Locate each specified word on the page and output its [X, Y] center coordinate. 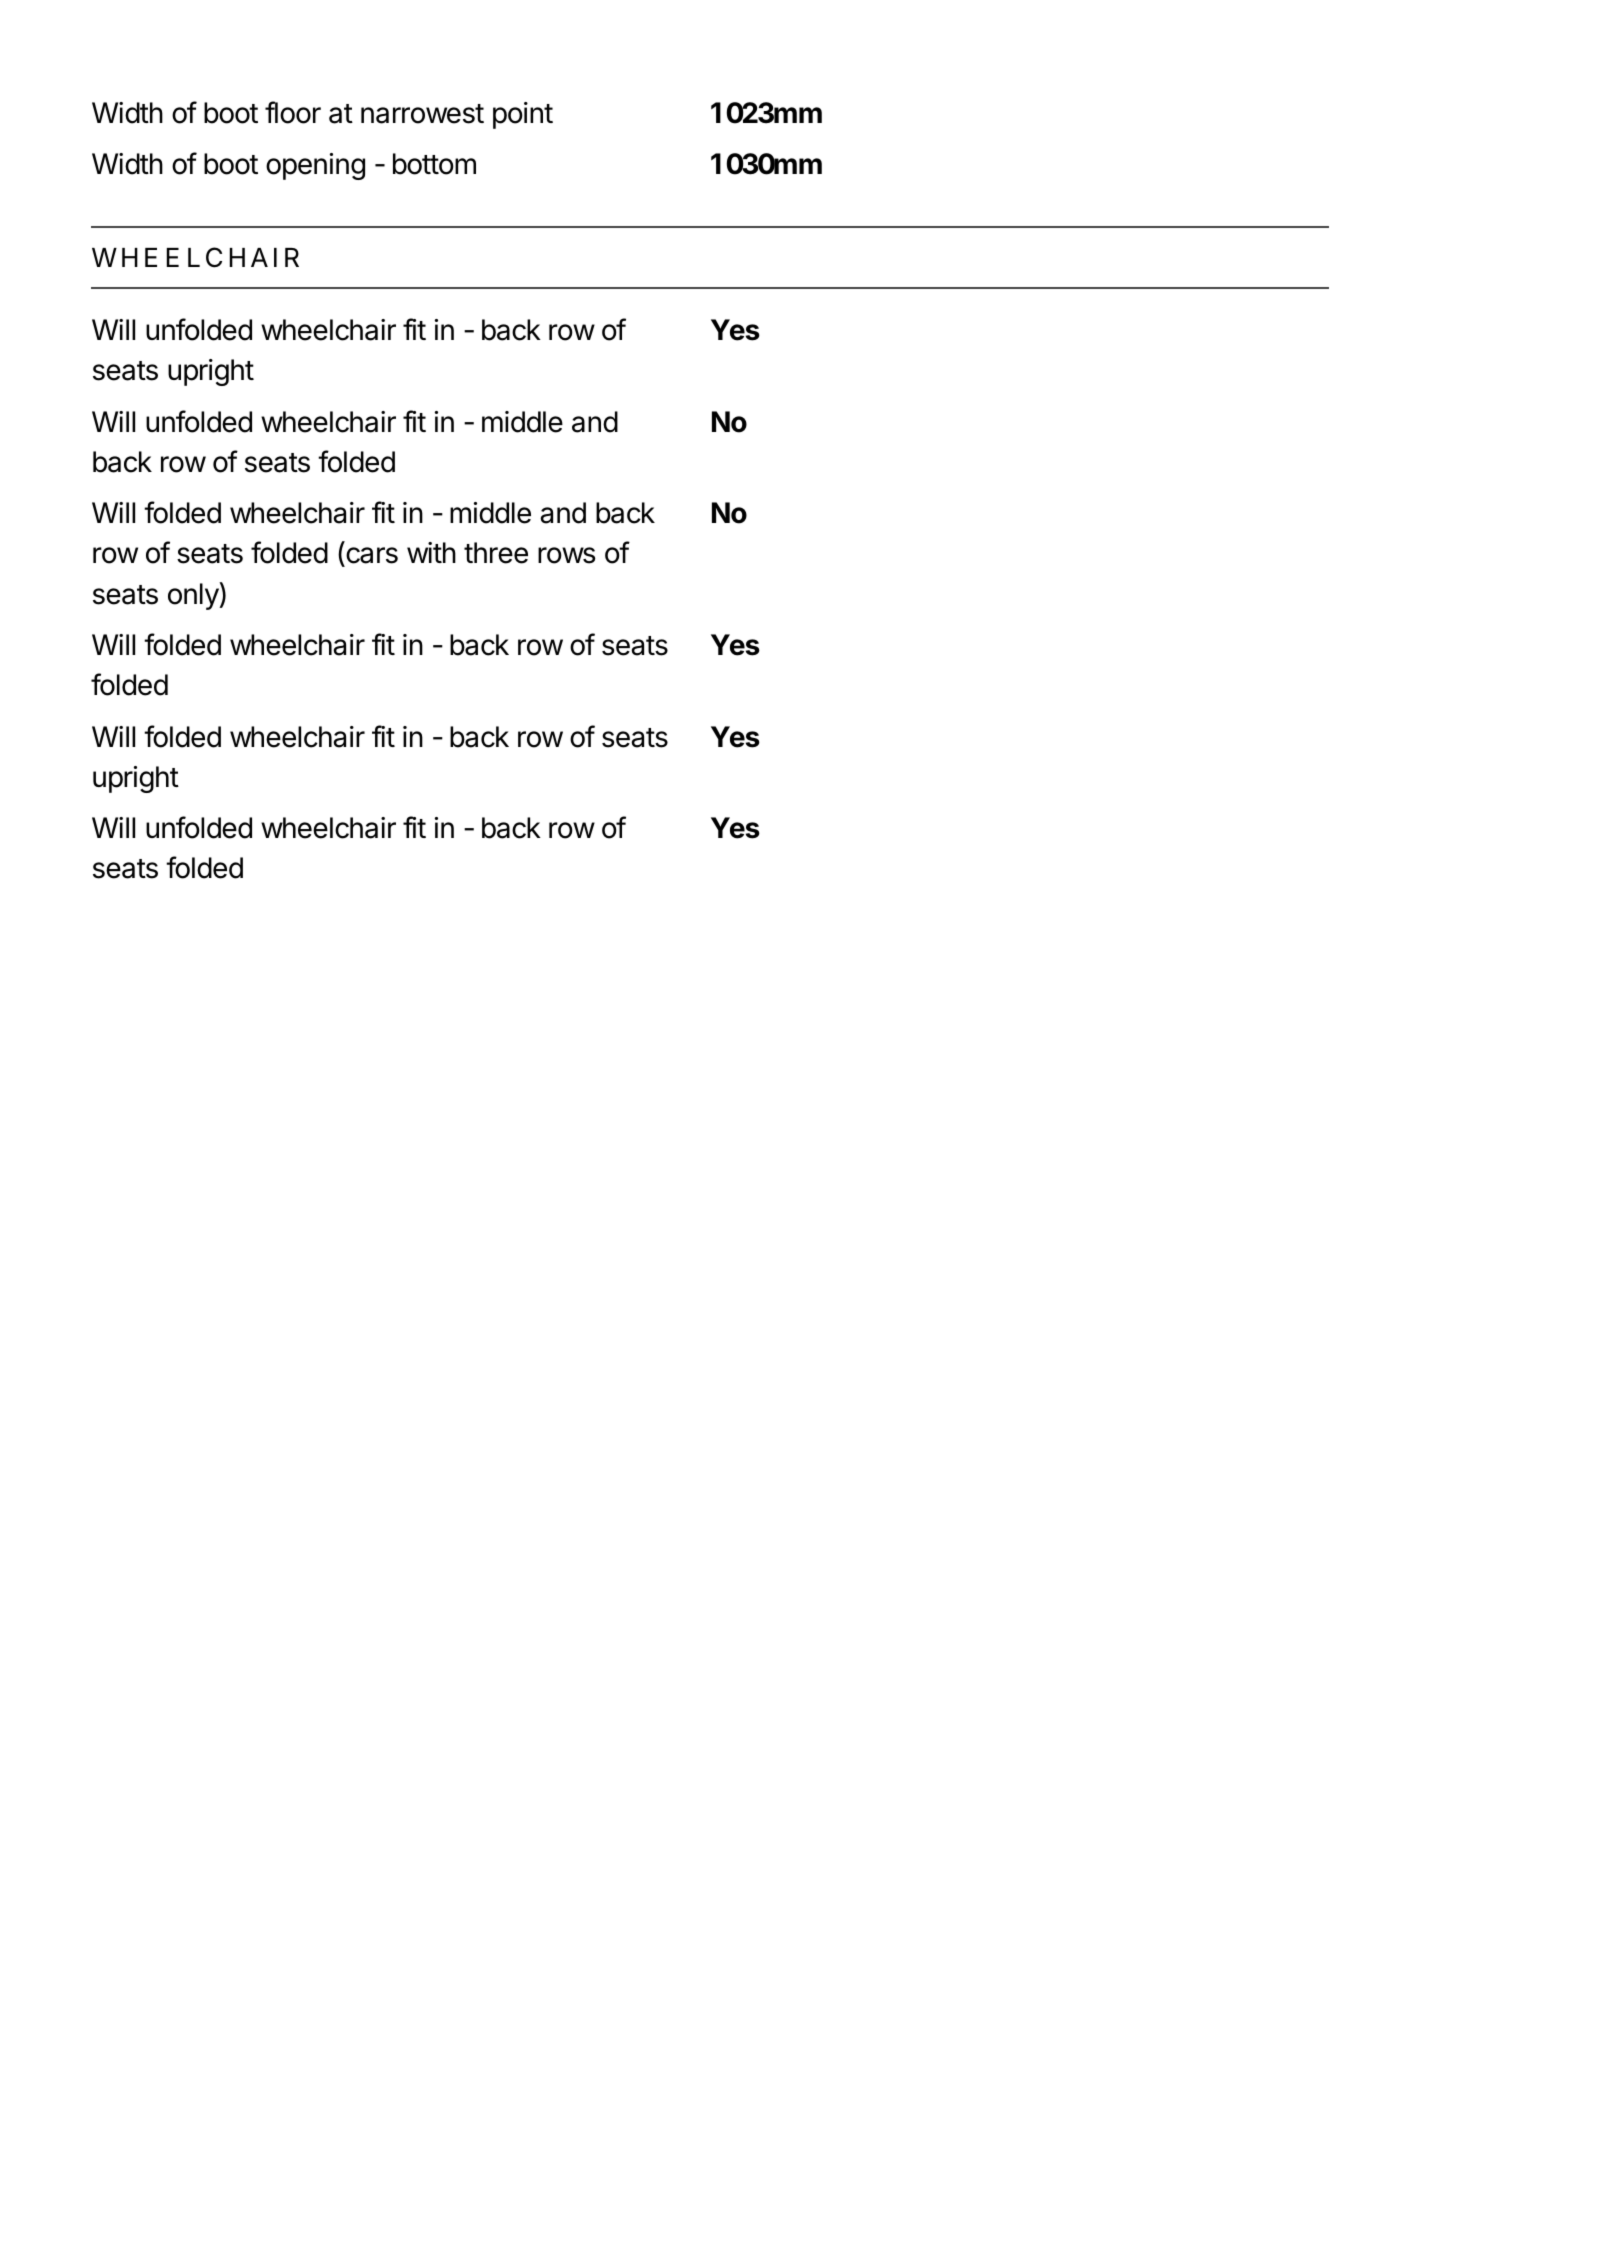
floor [293, 112]
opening [315, 166]
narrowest [422, 114]
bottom [434, 164]
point [523, 115]
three [496, 553]
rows [566, 555]
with [431, 552]
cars [371, 557]
